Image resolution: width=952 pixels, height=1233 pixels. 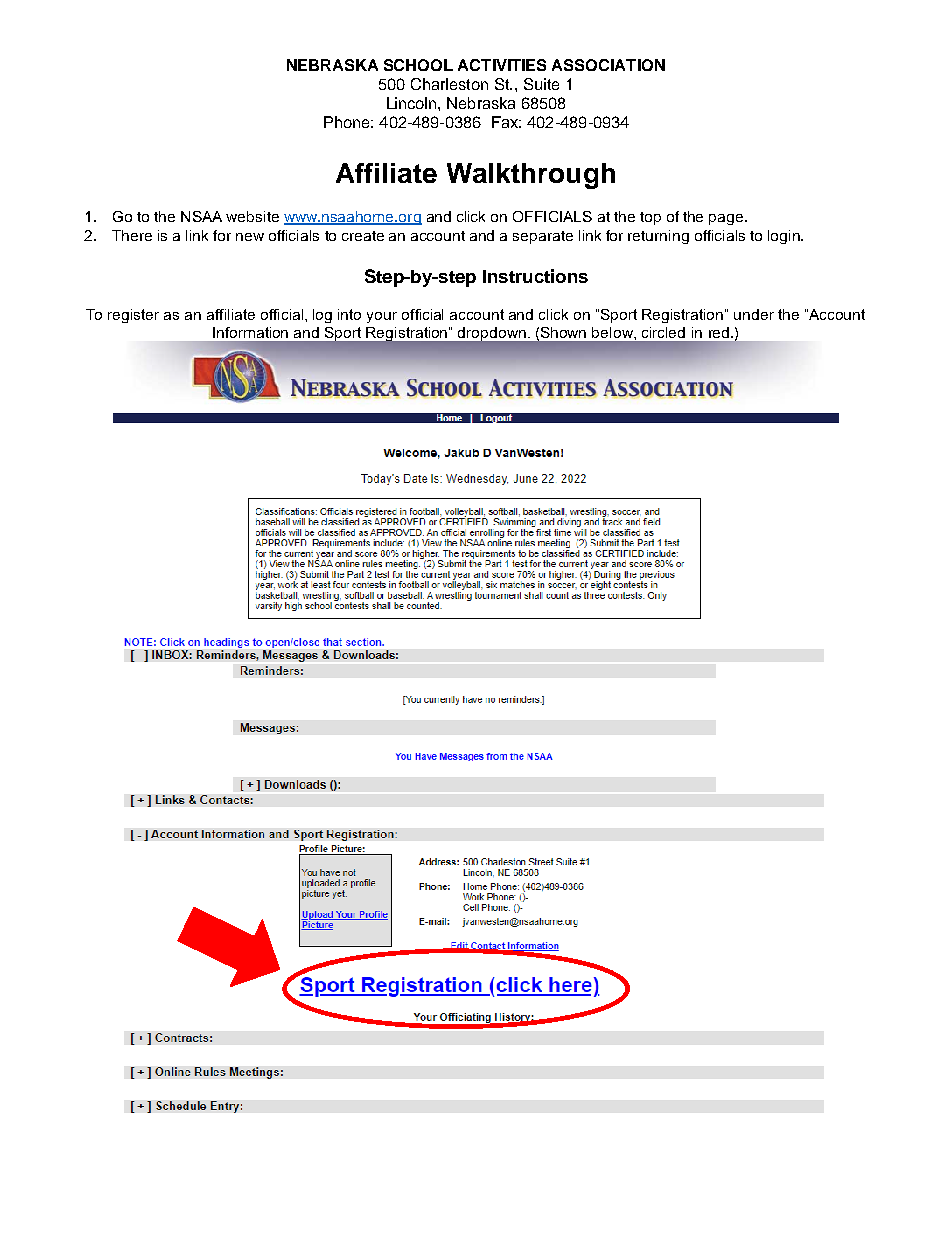 I want to click on website, so click(x=252, y=216).
